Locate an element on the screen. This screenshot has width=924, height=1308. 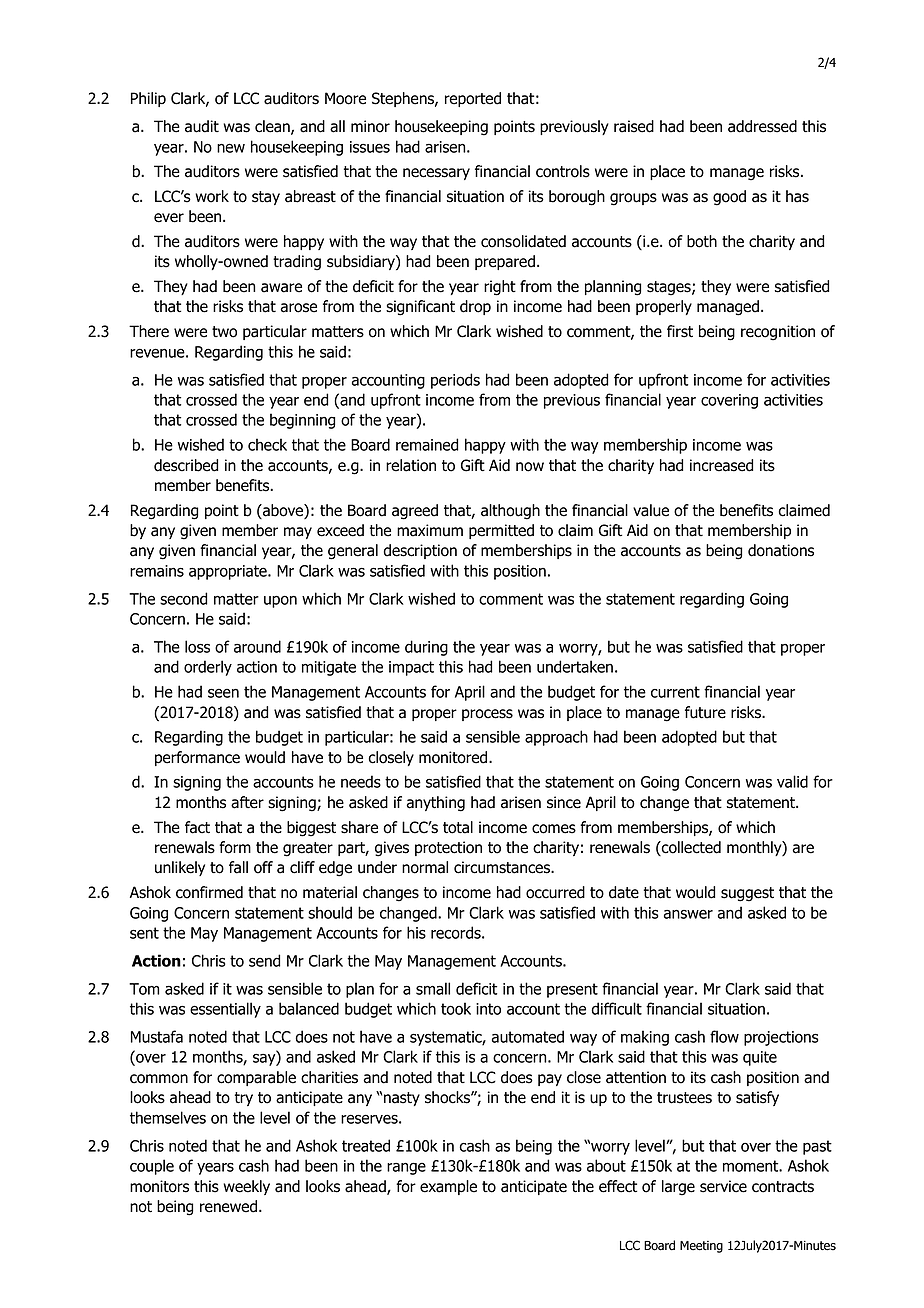
reported is located at coordinates (473, 99).
